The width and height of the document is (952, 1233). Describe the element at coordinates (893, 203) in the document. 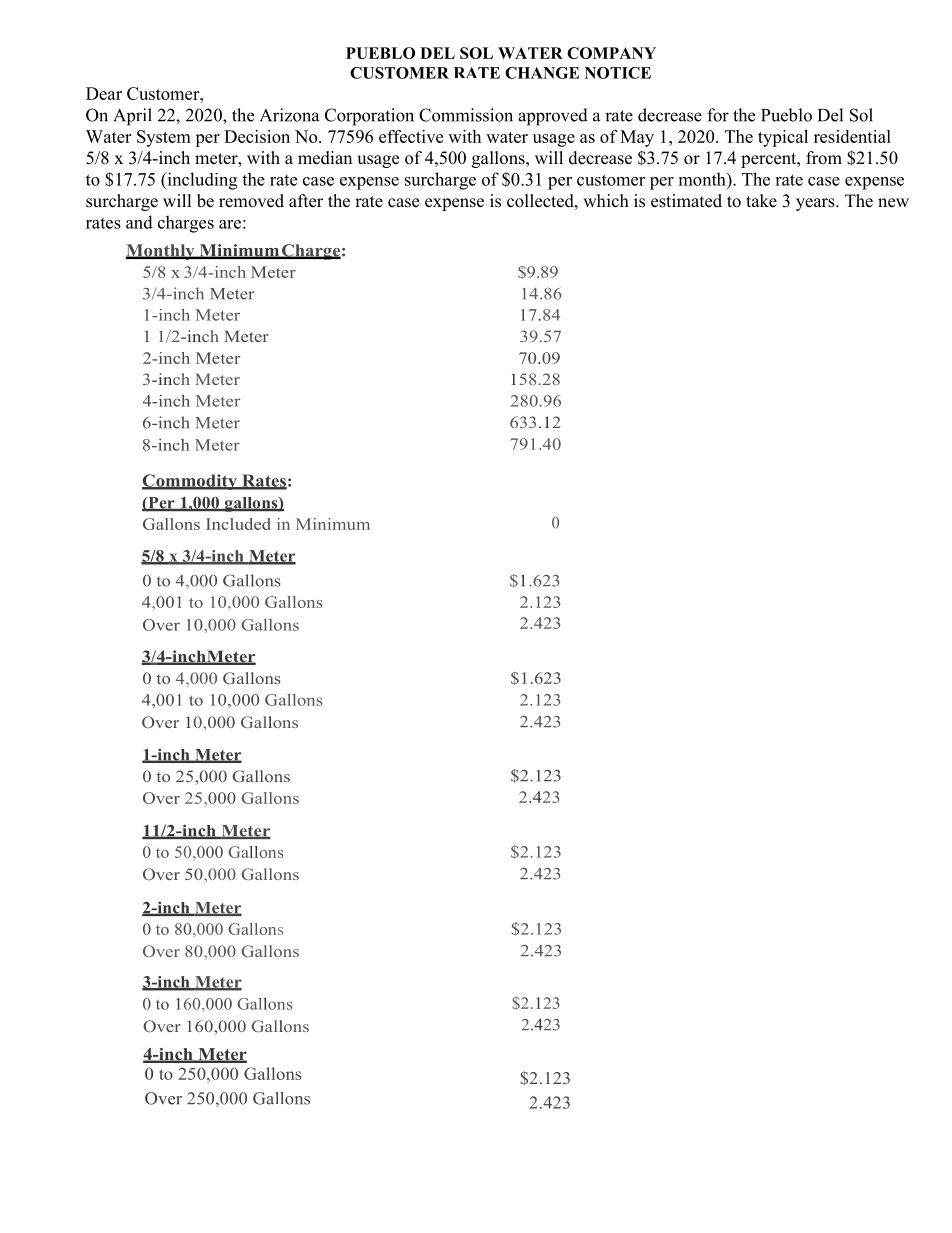

I see `new` at that location.
